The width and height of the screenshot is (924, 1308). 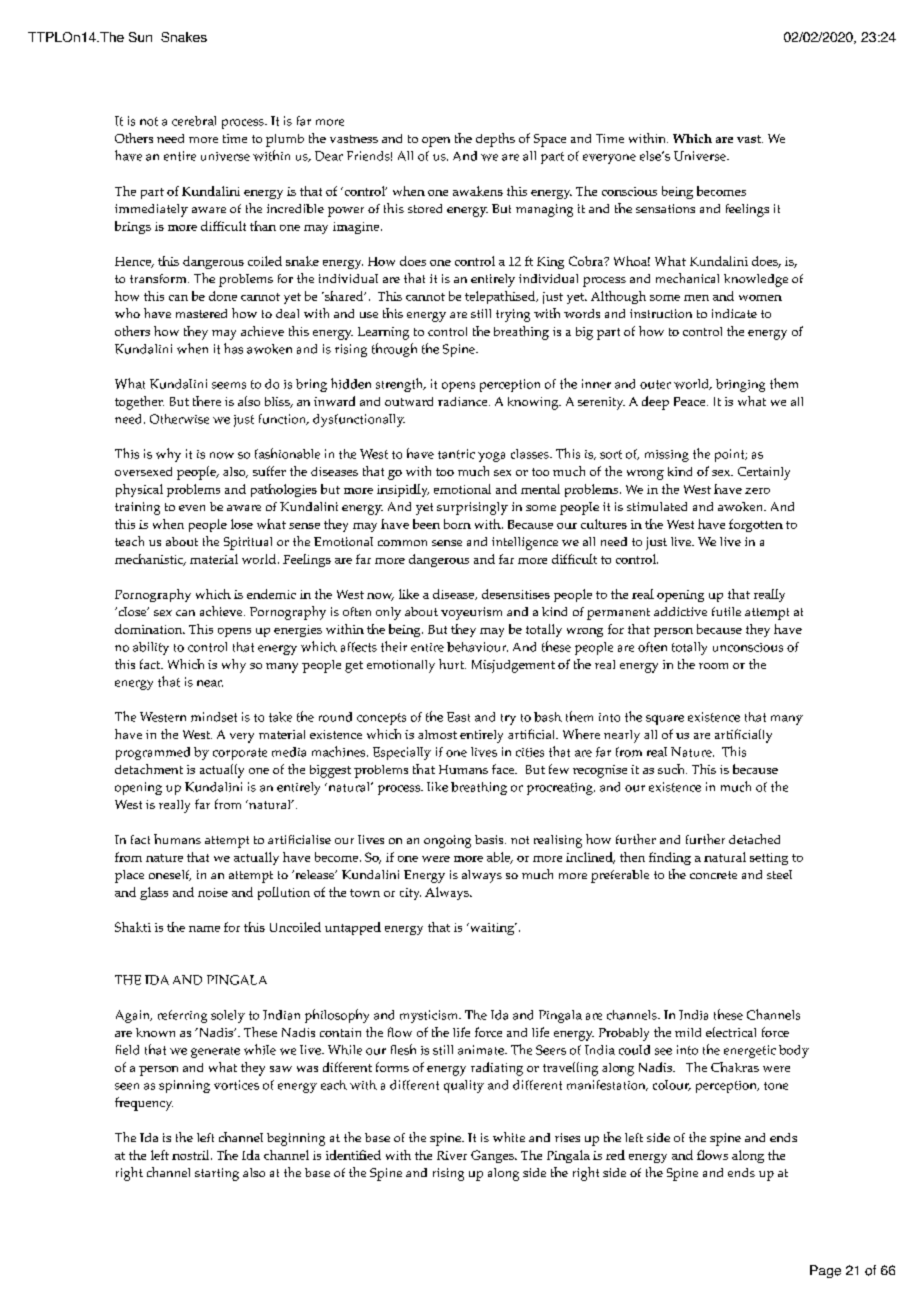 I want to click on forgotten, so click(x=756, y=525).
